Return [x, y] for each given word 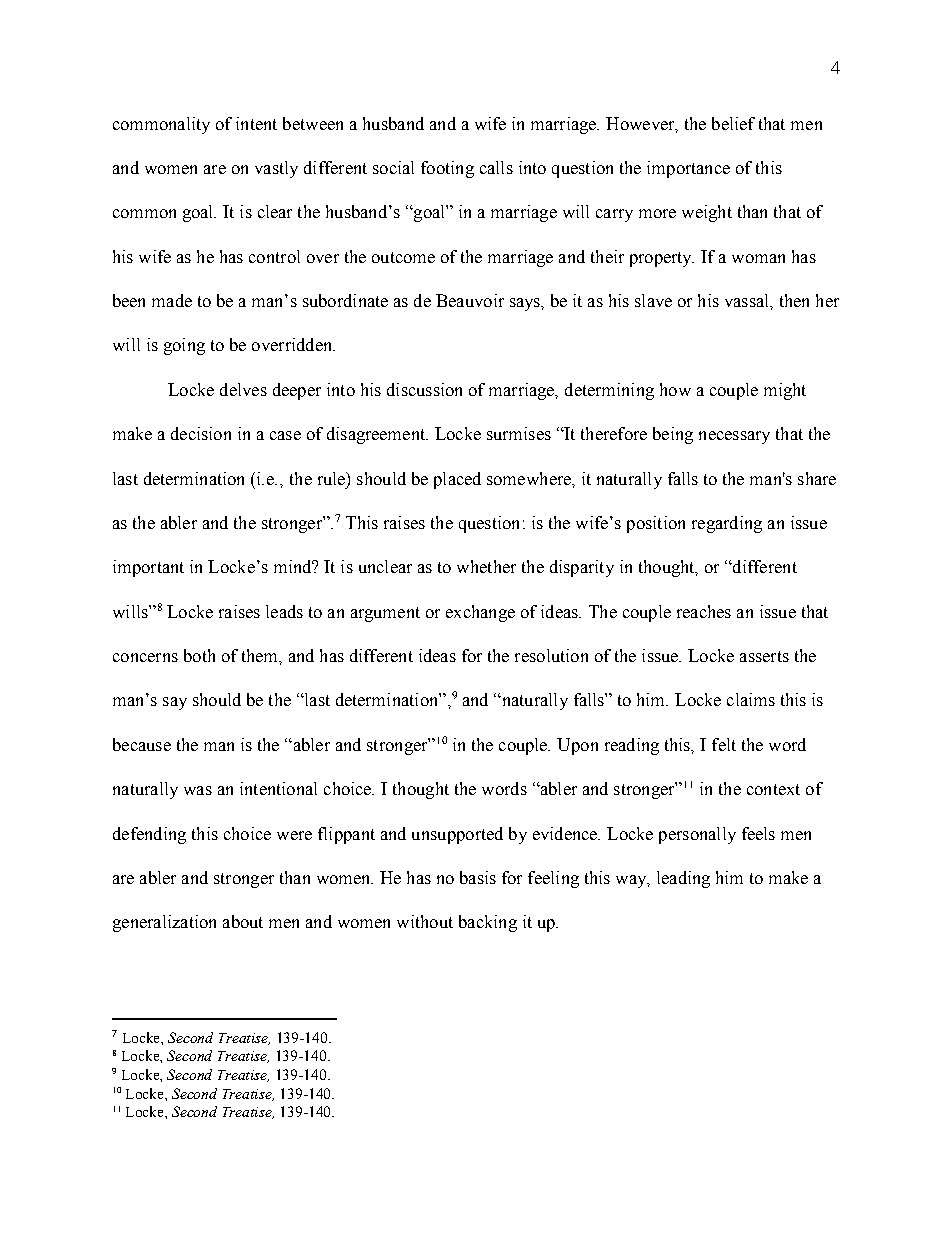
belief [733, 123]
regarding [727, 524]
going [184, 346]
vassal [748, 300]
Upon [577, 746]
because [142, 744]
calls [496, 167]
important [148, 568]
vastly [276, 169]
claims [751, 699]
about [243, 921]
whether [486, 566]
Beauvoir [470, 300]
